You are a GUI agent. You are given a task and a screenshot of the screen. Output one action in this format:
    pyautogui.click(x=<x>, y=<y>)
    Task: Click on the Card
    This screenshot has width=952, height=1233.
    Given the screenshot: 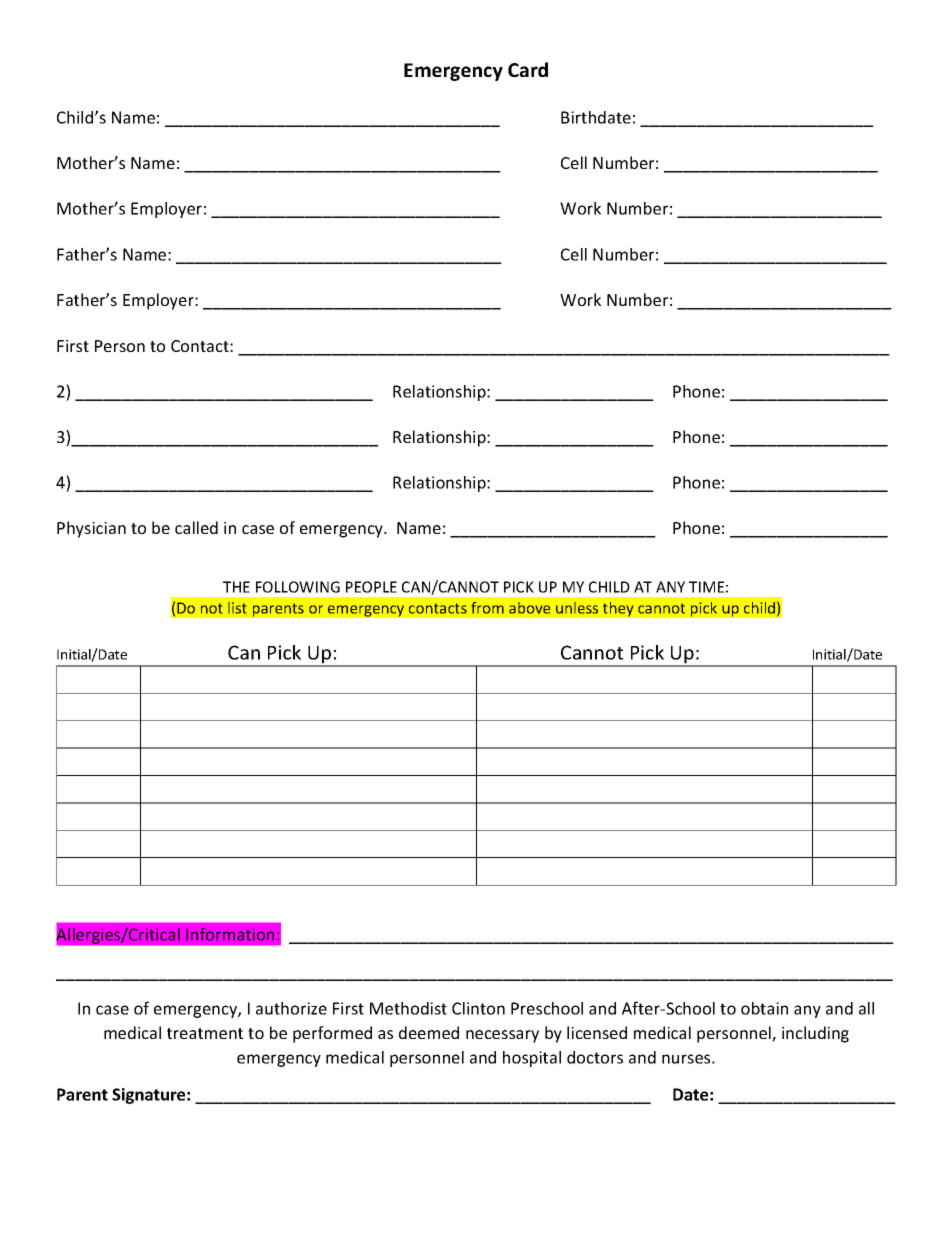 What is the action you would take?
    pyautogui.click(x=528, y=69)
